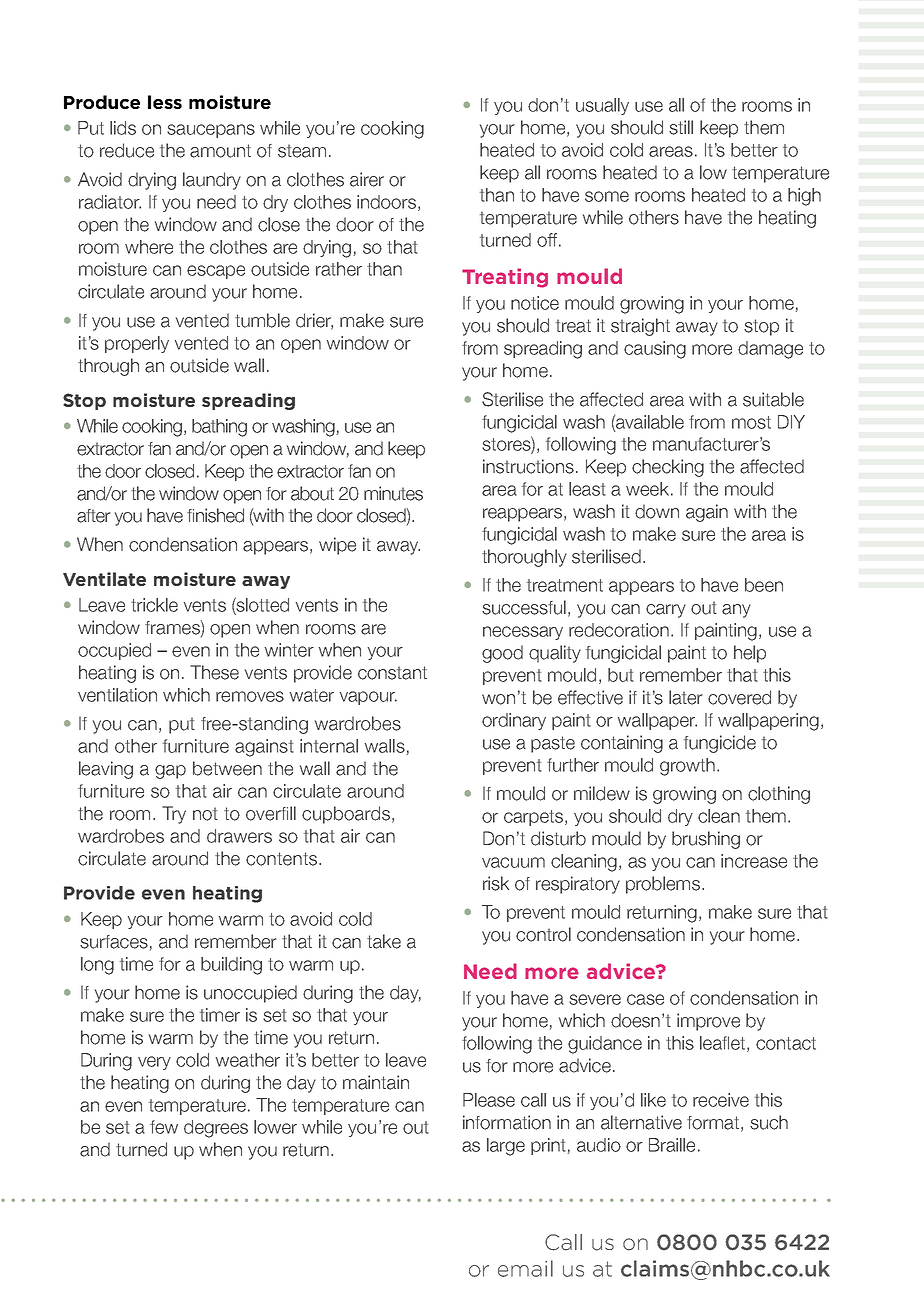 Image resolution: width=924 pixels, height=1311 pixels. I want to click on finished, so click(215, 515).
